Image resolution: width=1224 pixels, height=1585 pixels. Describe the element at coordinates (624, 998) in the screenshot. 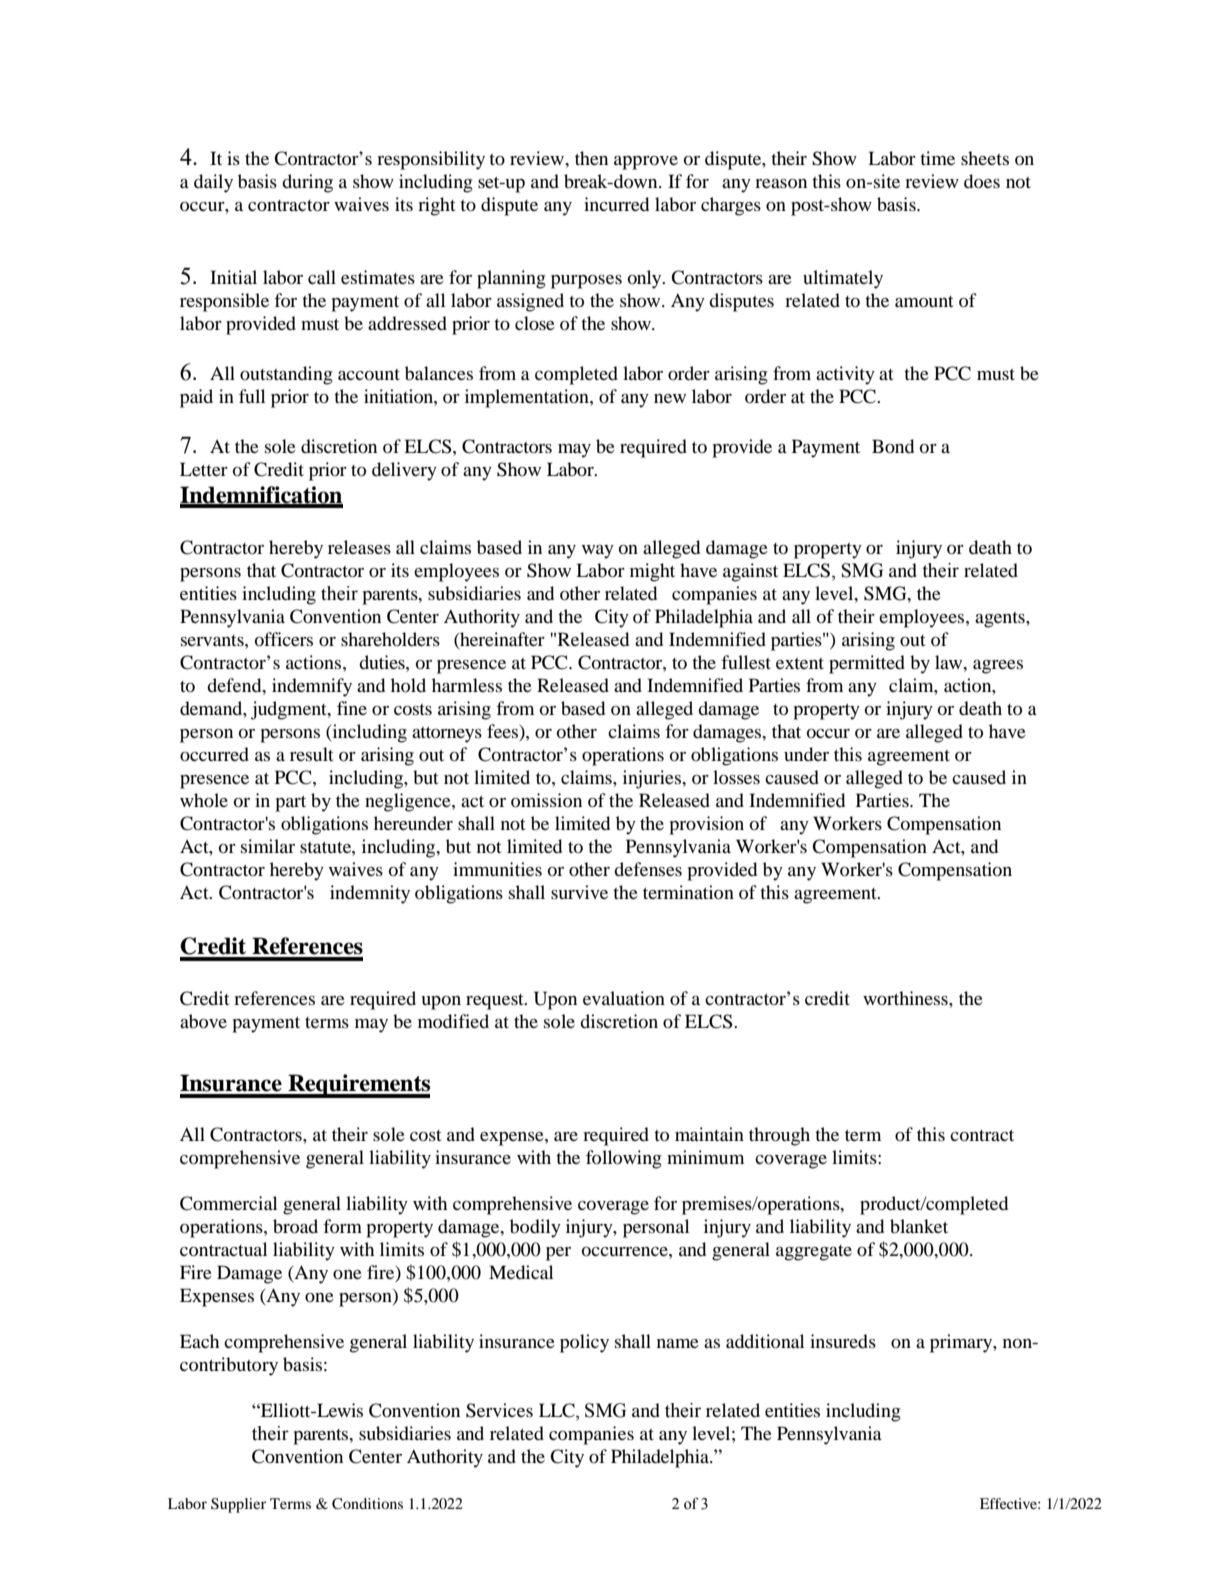

I see `evaluation` at that location.
